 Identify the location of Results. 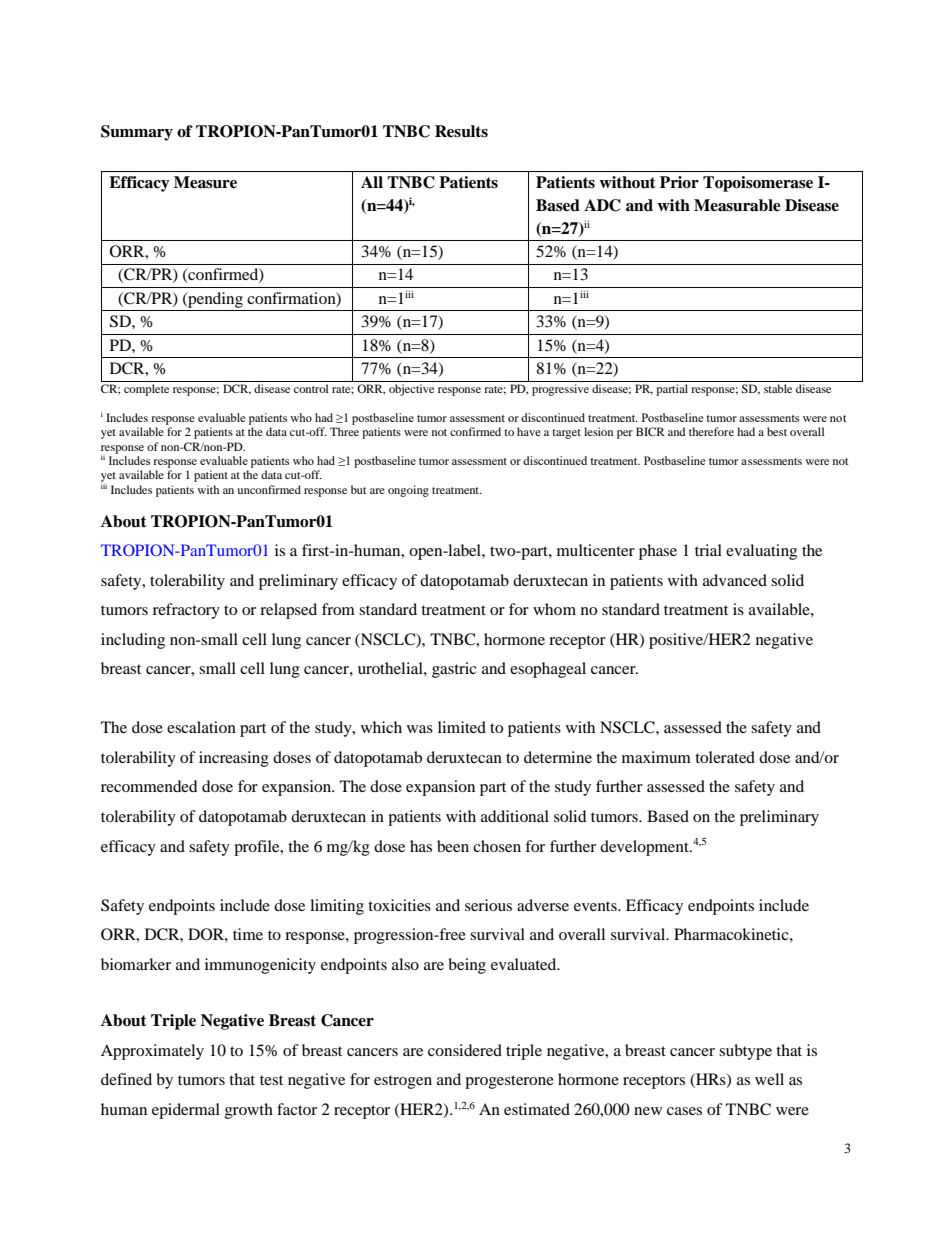
(461, 131).
